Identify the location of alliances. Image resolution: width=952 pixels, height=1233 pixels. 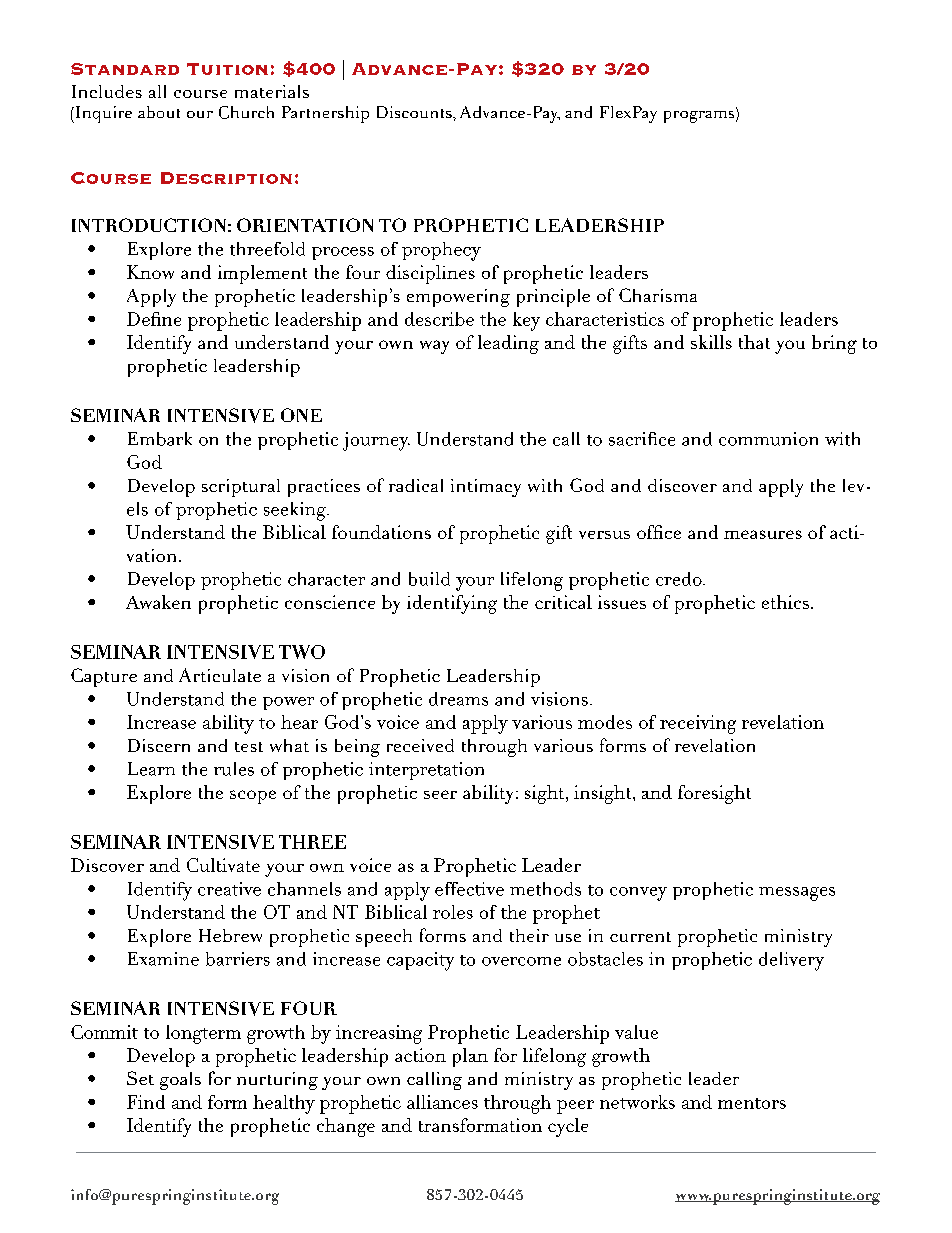
(442, 1102).
